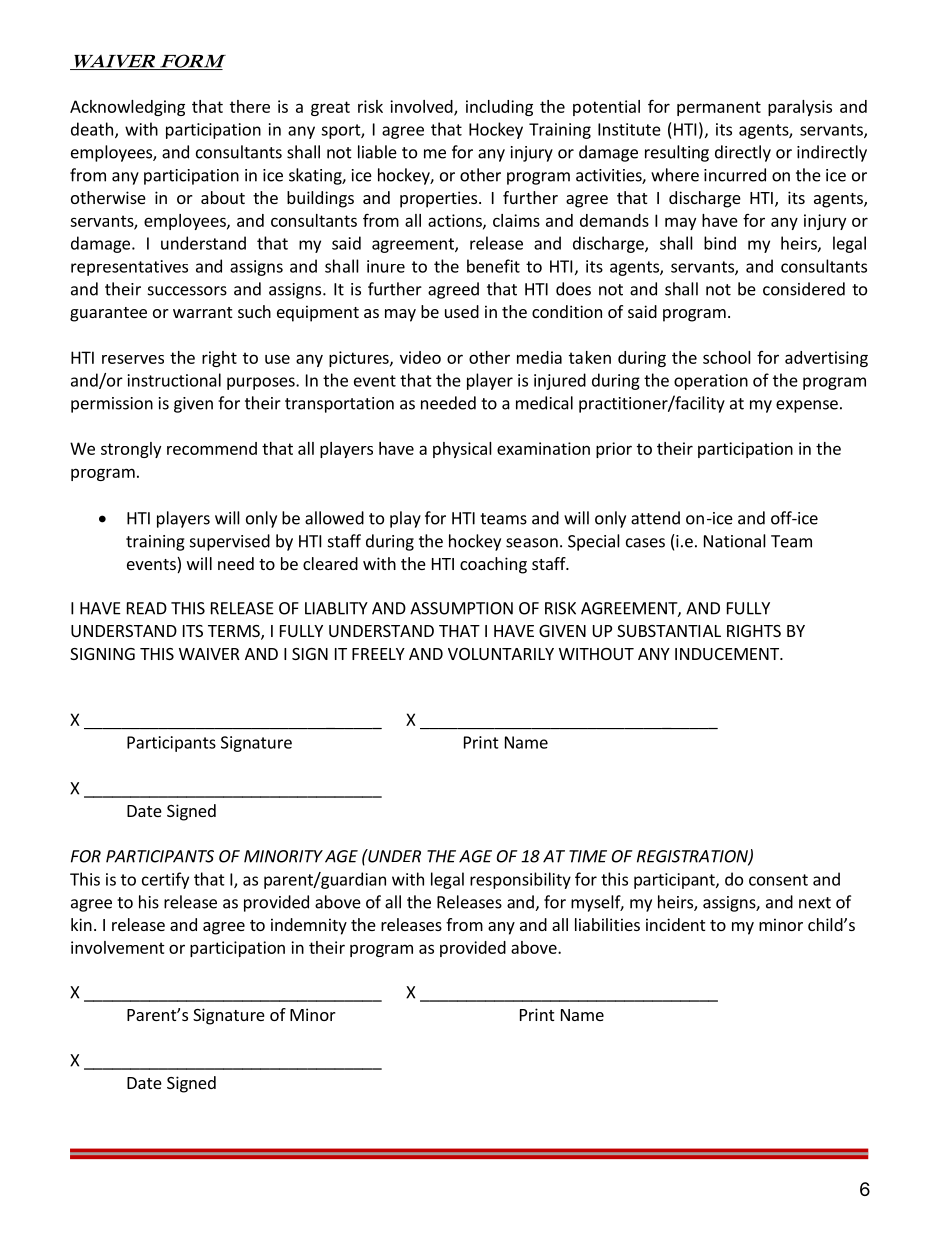 The height and width of the page is (1233, 952). What do you see at coordinates (520, 880) in the page?
I see `responsibility` at bounding box center [520, 880].
